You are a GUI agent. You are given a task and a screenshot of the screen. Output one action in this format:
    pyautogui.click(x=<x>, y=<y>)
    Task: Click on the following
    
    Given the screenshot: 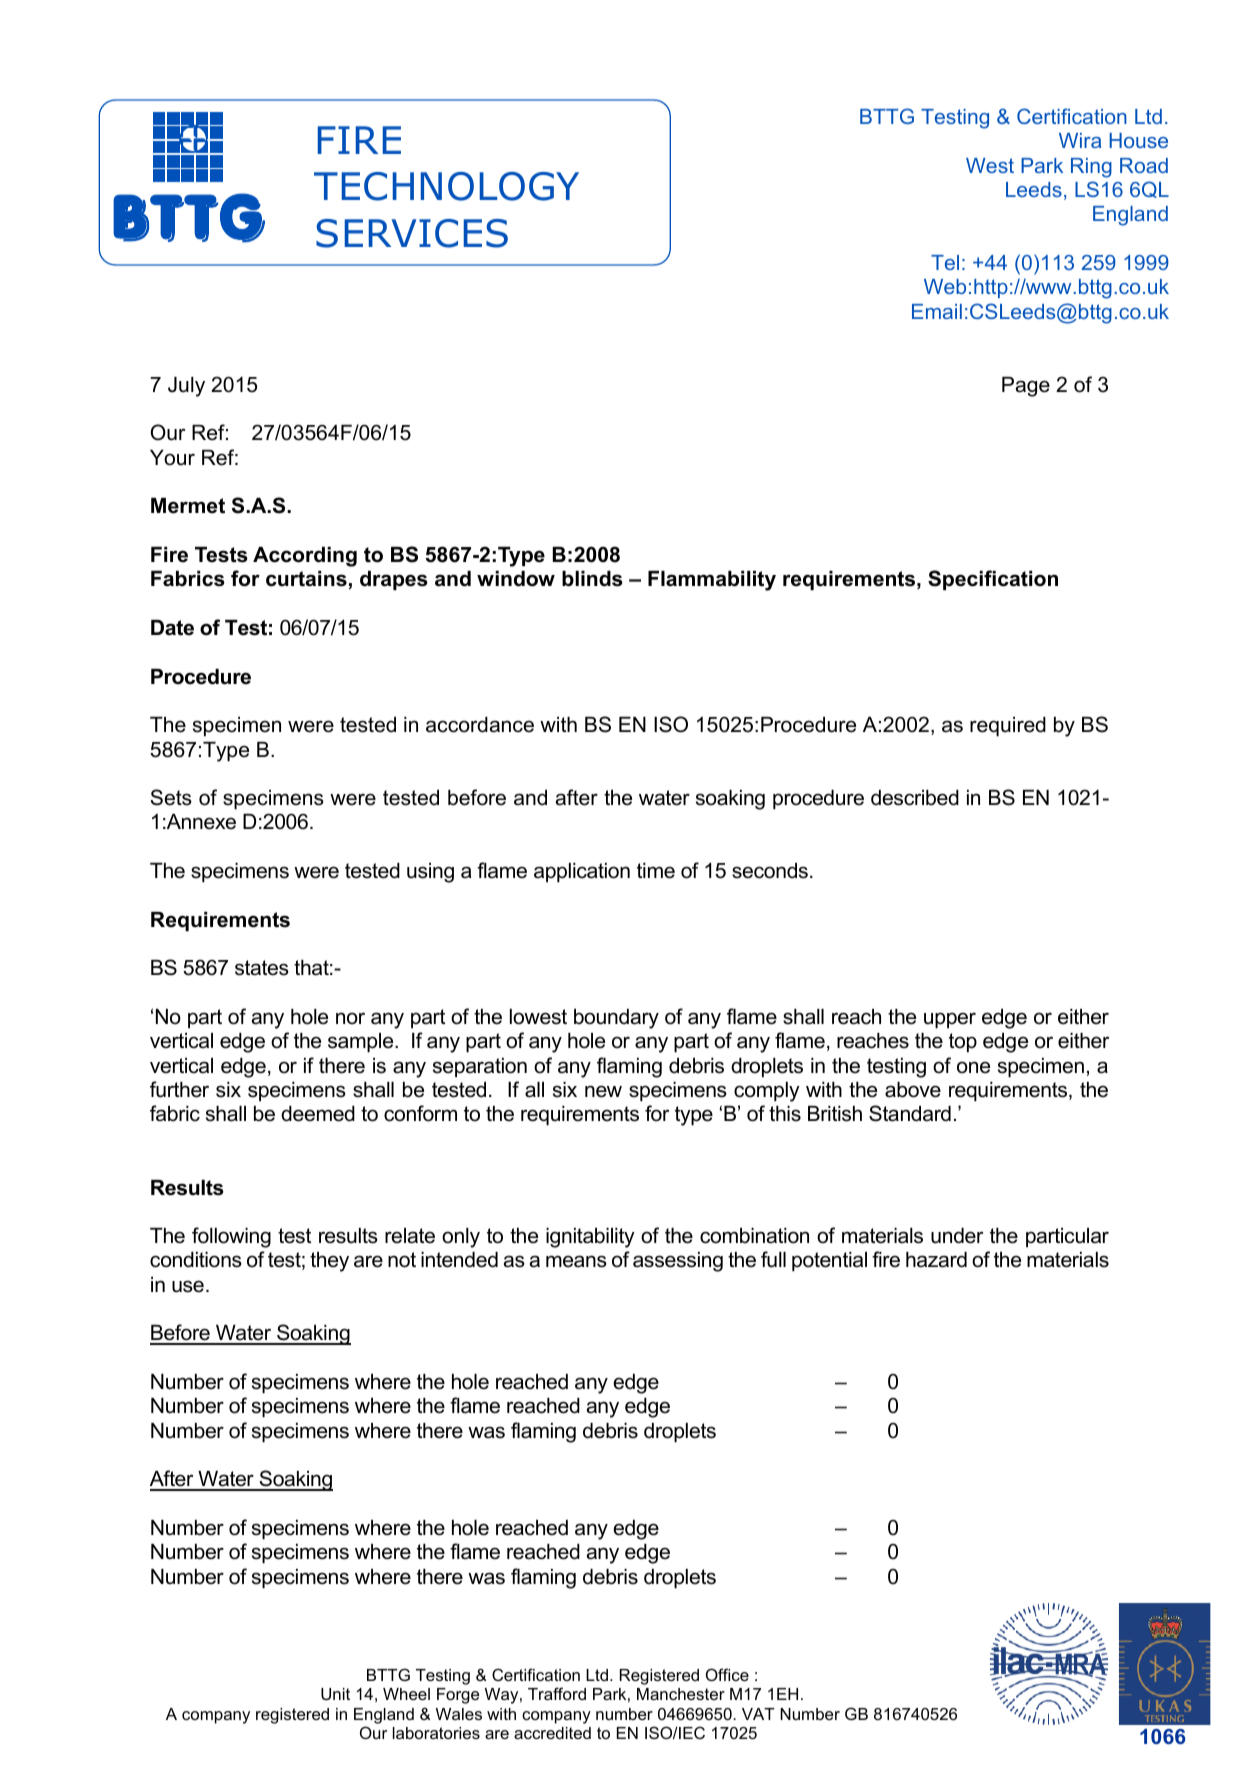 What is the action you would take?
    pyautogui.click(x=231, y=1237)
